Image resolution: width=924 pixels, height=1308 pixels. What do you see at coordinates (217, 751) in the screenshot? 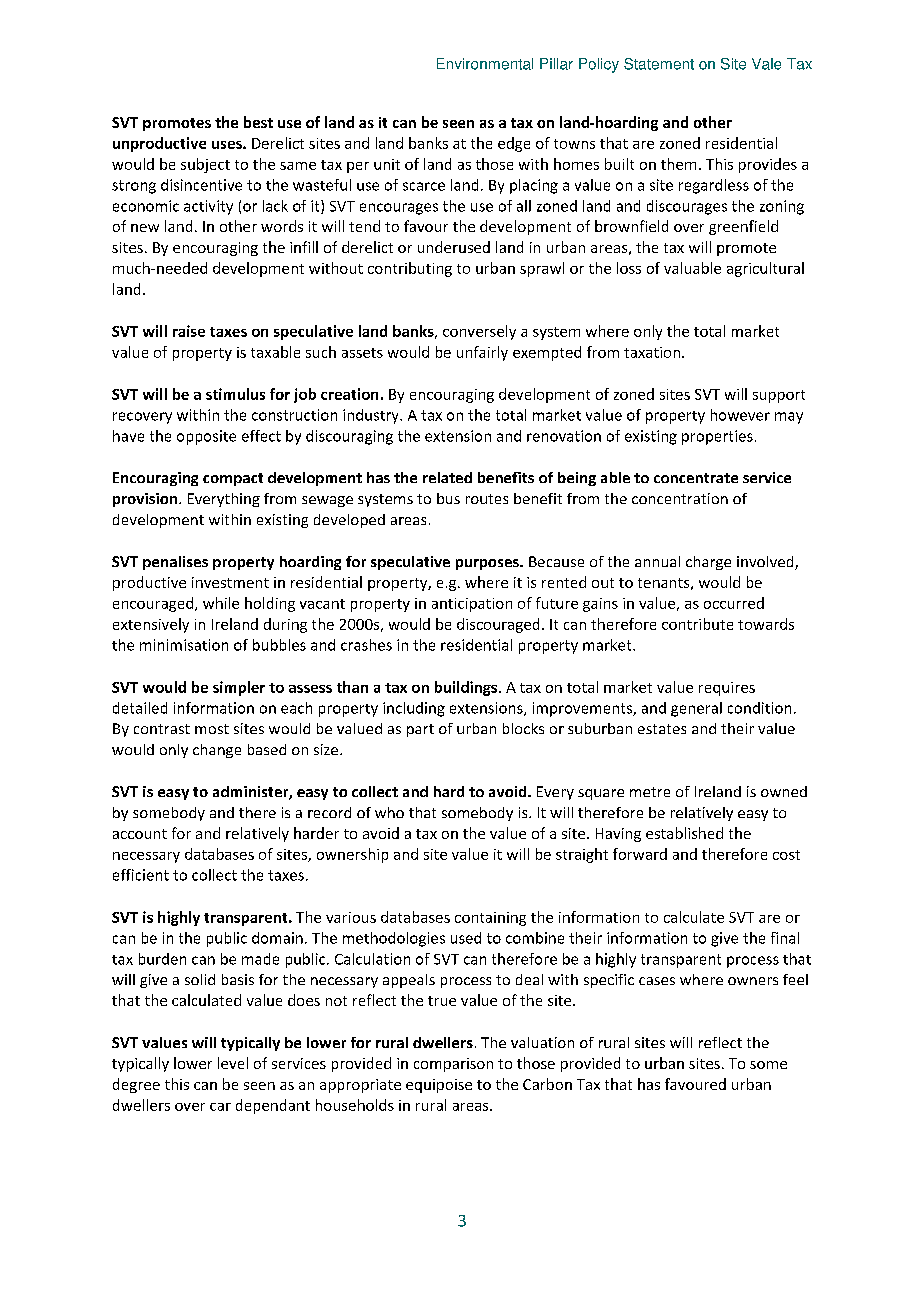
I see `change` at bounding box center [217, 751].
